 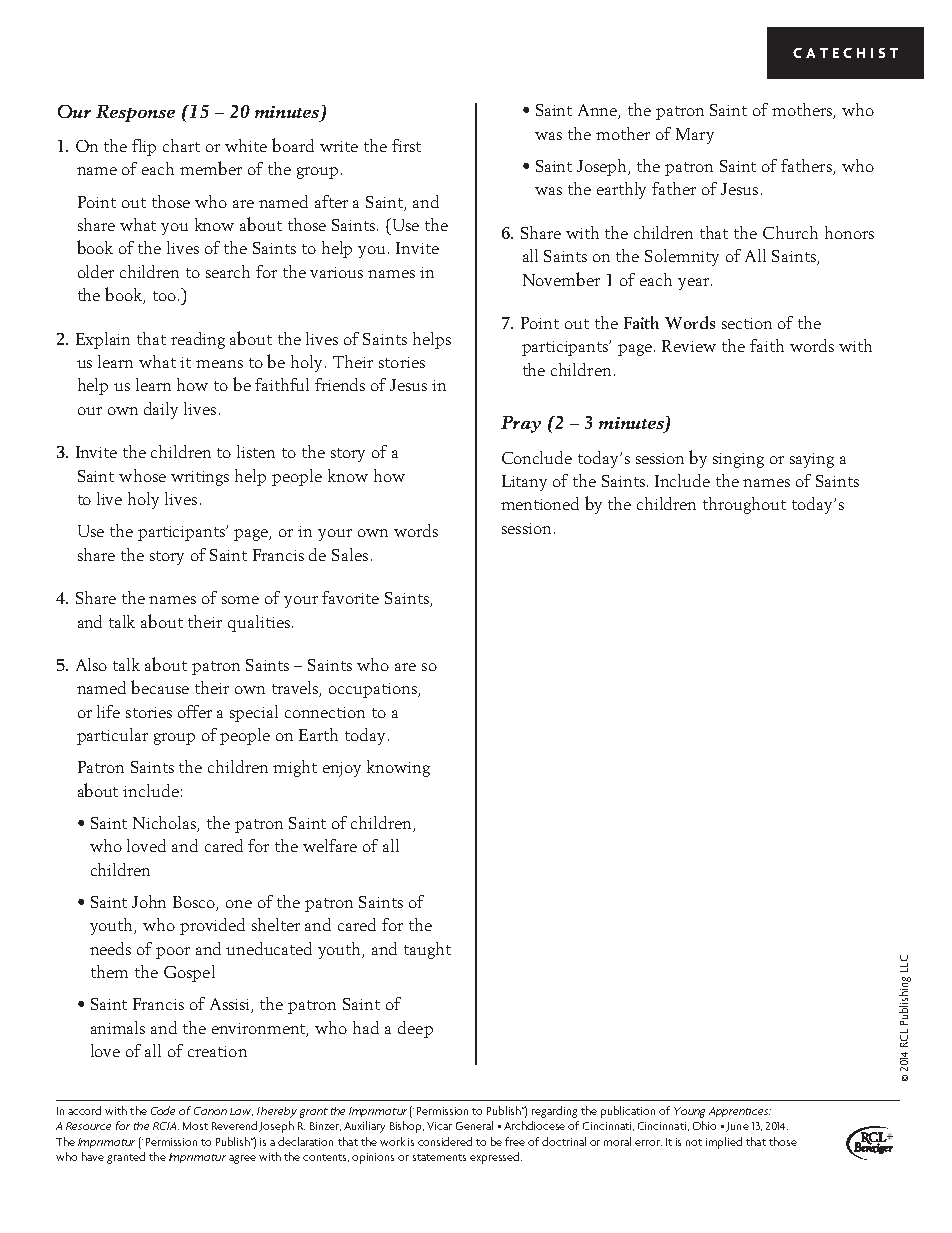 What do you see at coordinates (200, 478) in the page?
I see `writings` at bounding box center [200, 478].
